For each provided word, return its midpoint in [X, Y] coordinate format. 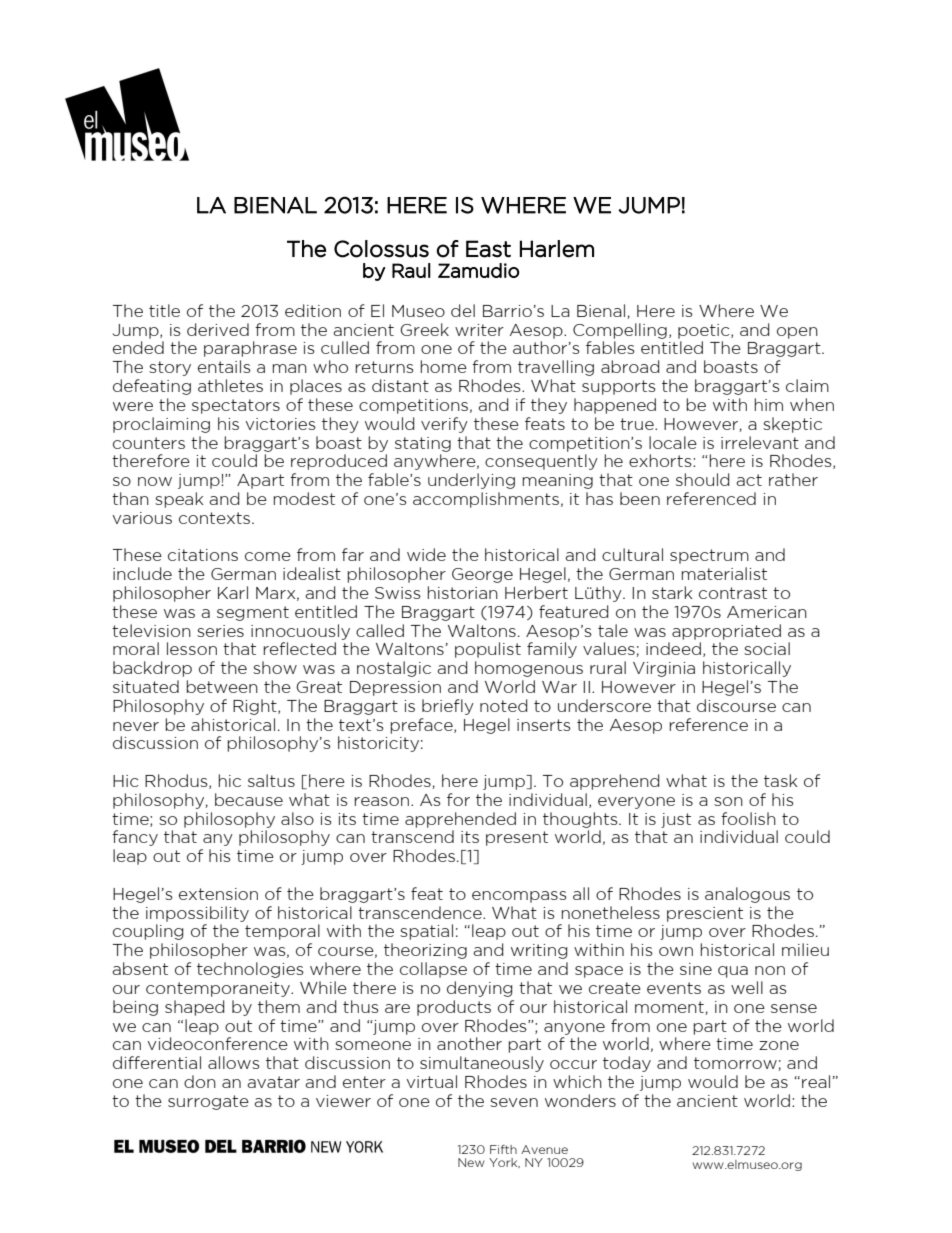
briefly [448, 707]
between [222, 686]
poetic [705, 331]
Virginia [664, 669]
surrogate [208, 1102]
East [488, 249]
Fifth [503, 1149]
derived [218, 329]
